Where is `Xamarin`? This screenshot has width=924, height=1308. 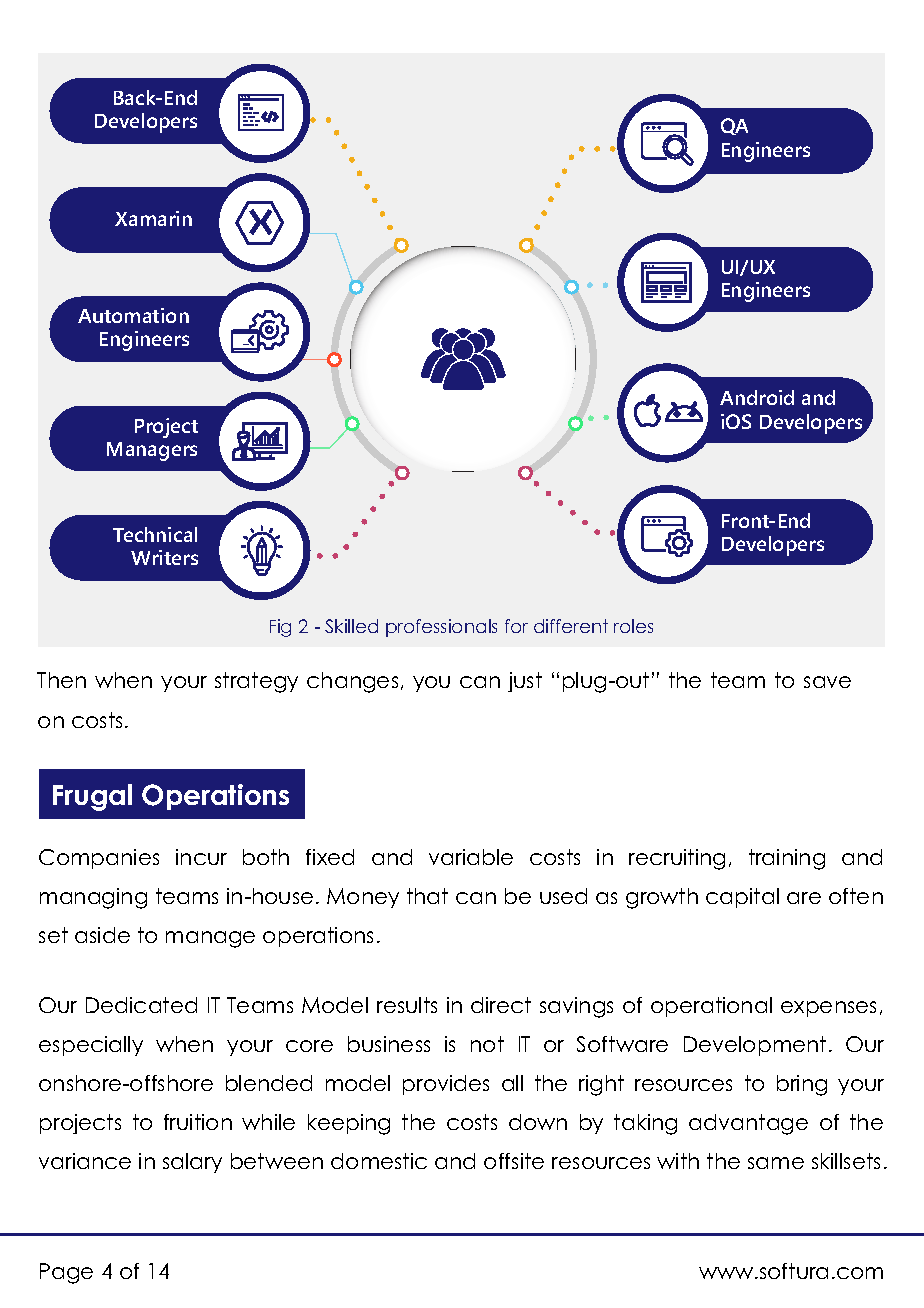
Xamarin is located at coordinates (153, 218).
